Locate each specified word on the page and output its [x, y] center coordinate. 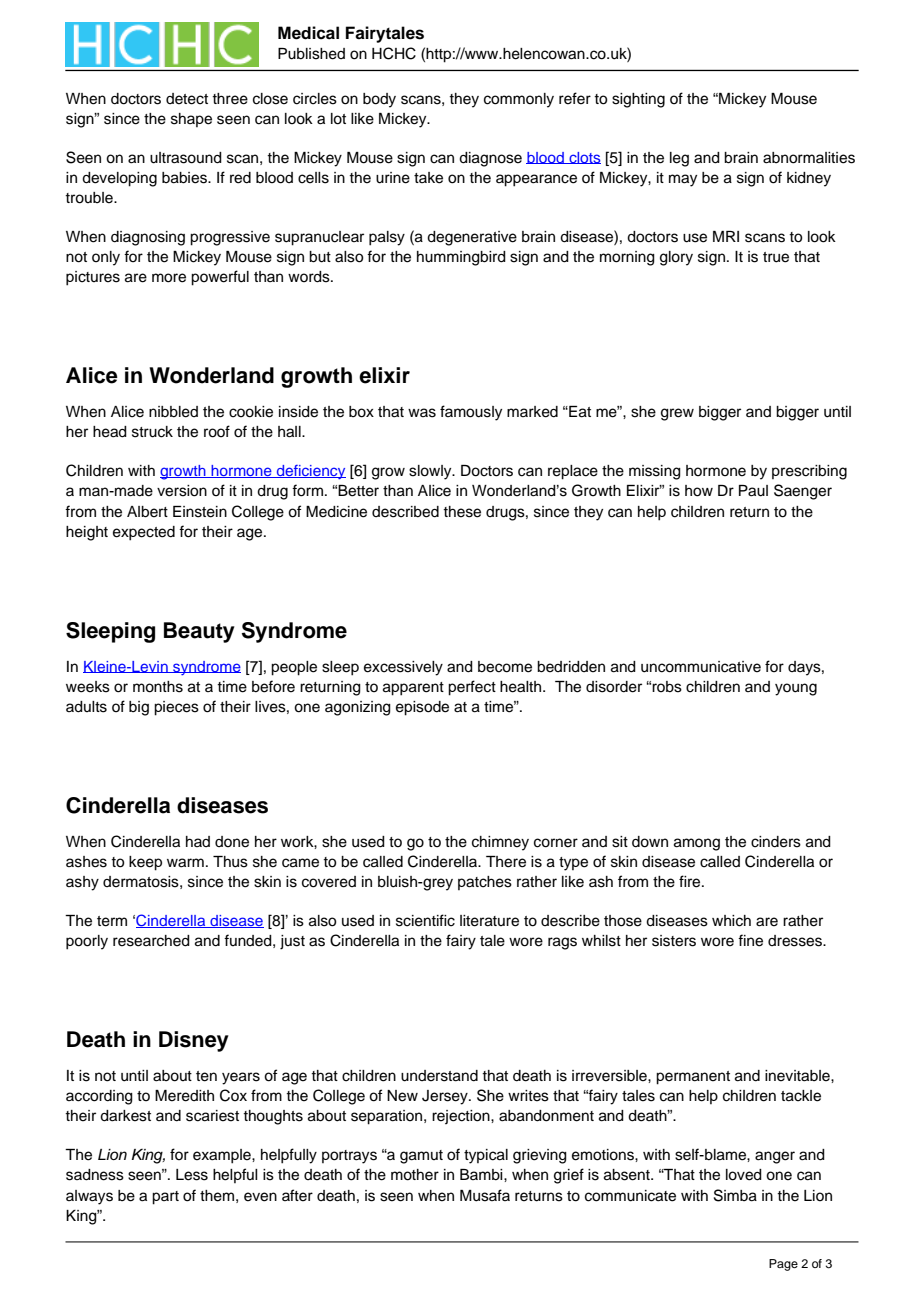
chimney [500, 843]
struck [152, 432]
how [699, 491]
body [379, 100]
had [198, 841]
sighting [638, 100]
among [697, 844]
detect [187, 99]
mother [415, 1175]
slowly [431, 472]
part [165, 1198]
